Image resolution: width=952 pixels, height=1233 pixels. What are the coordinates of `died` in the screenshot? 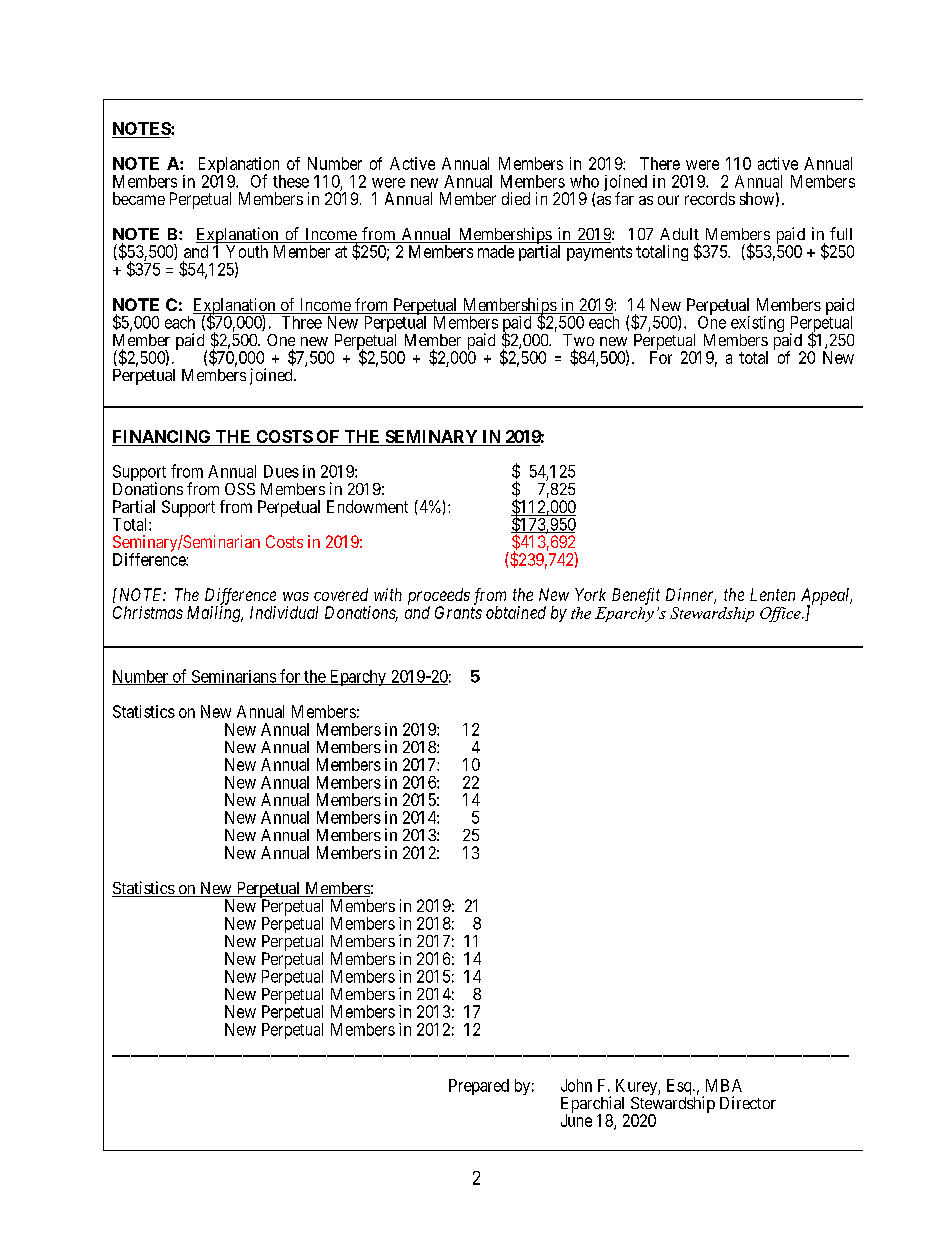 It's located at (516, 198).
